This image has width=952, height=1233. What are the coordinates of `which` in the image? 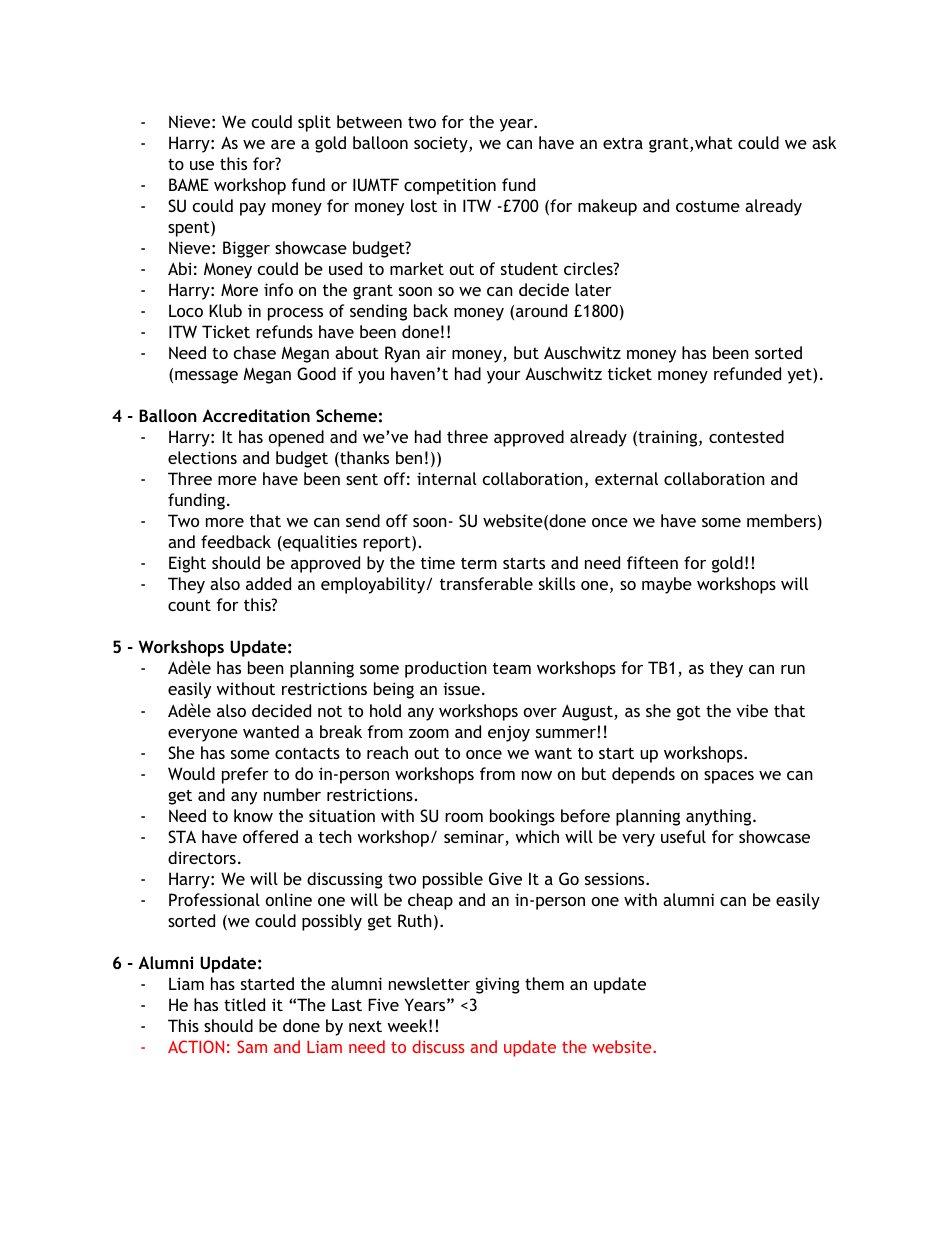 It's located at (537, 836).
